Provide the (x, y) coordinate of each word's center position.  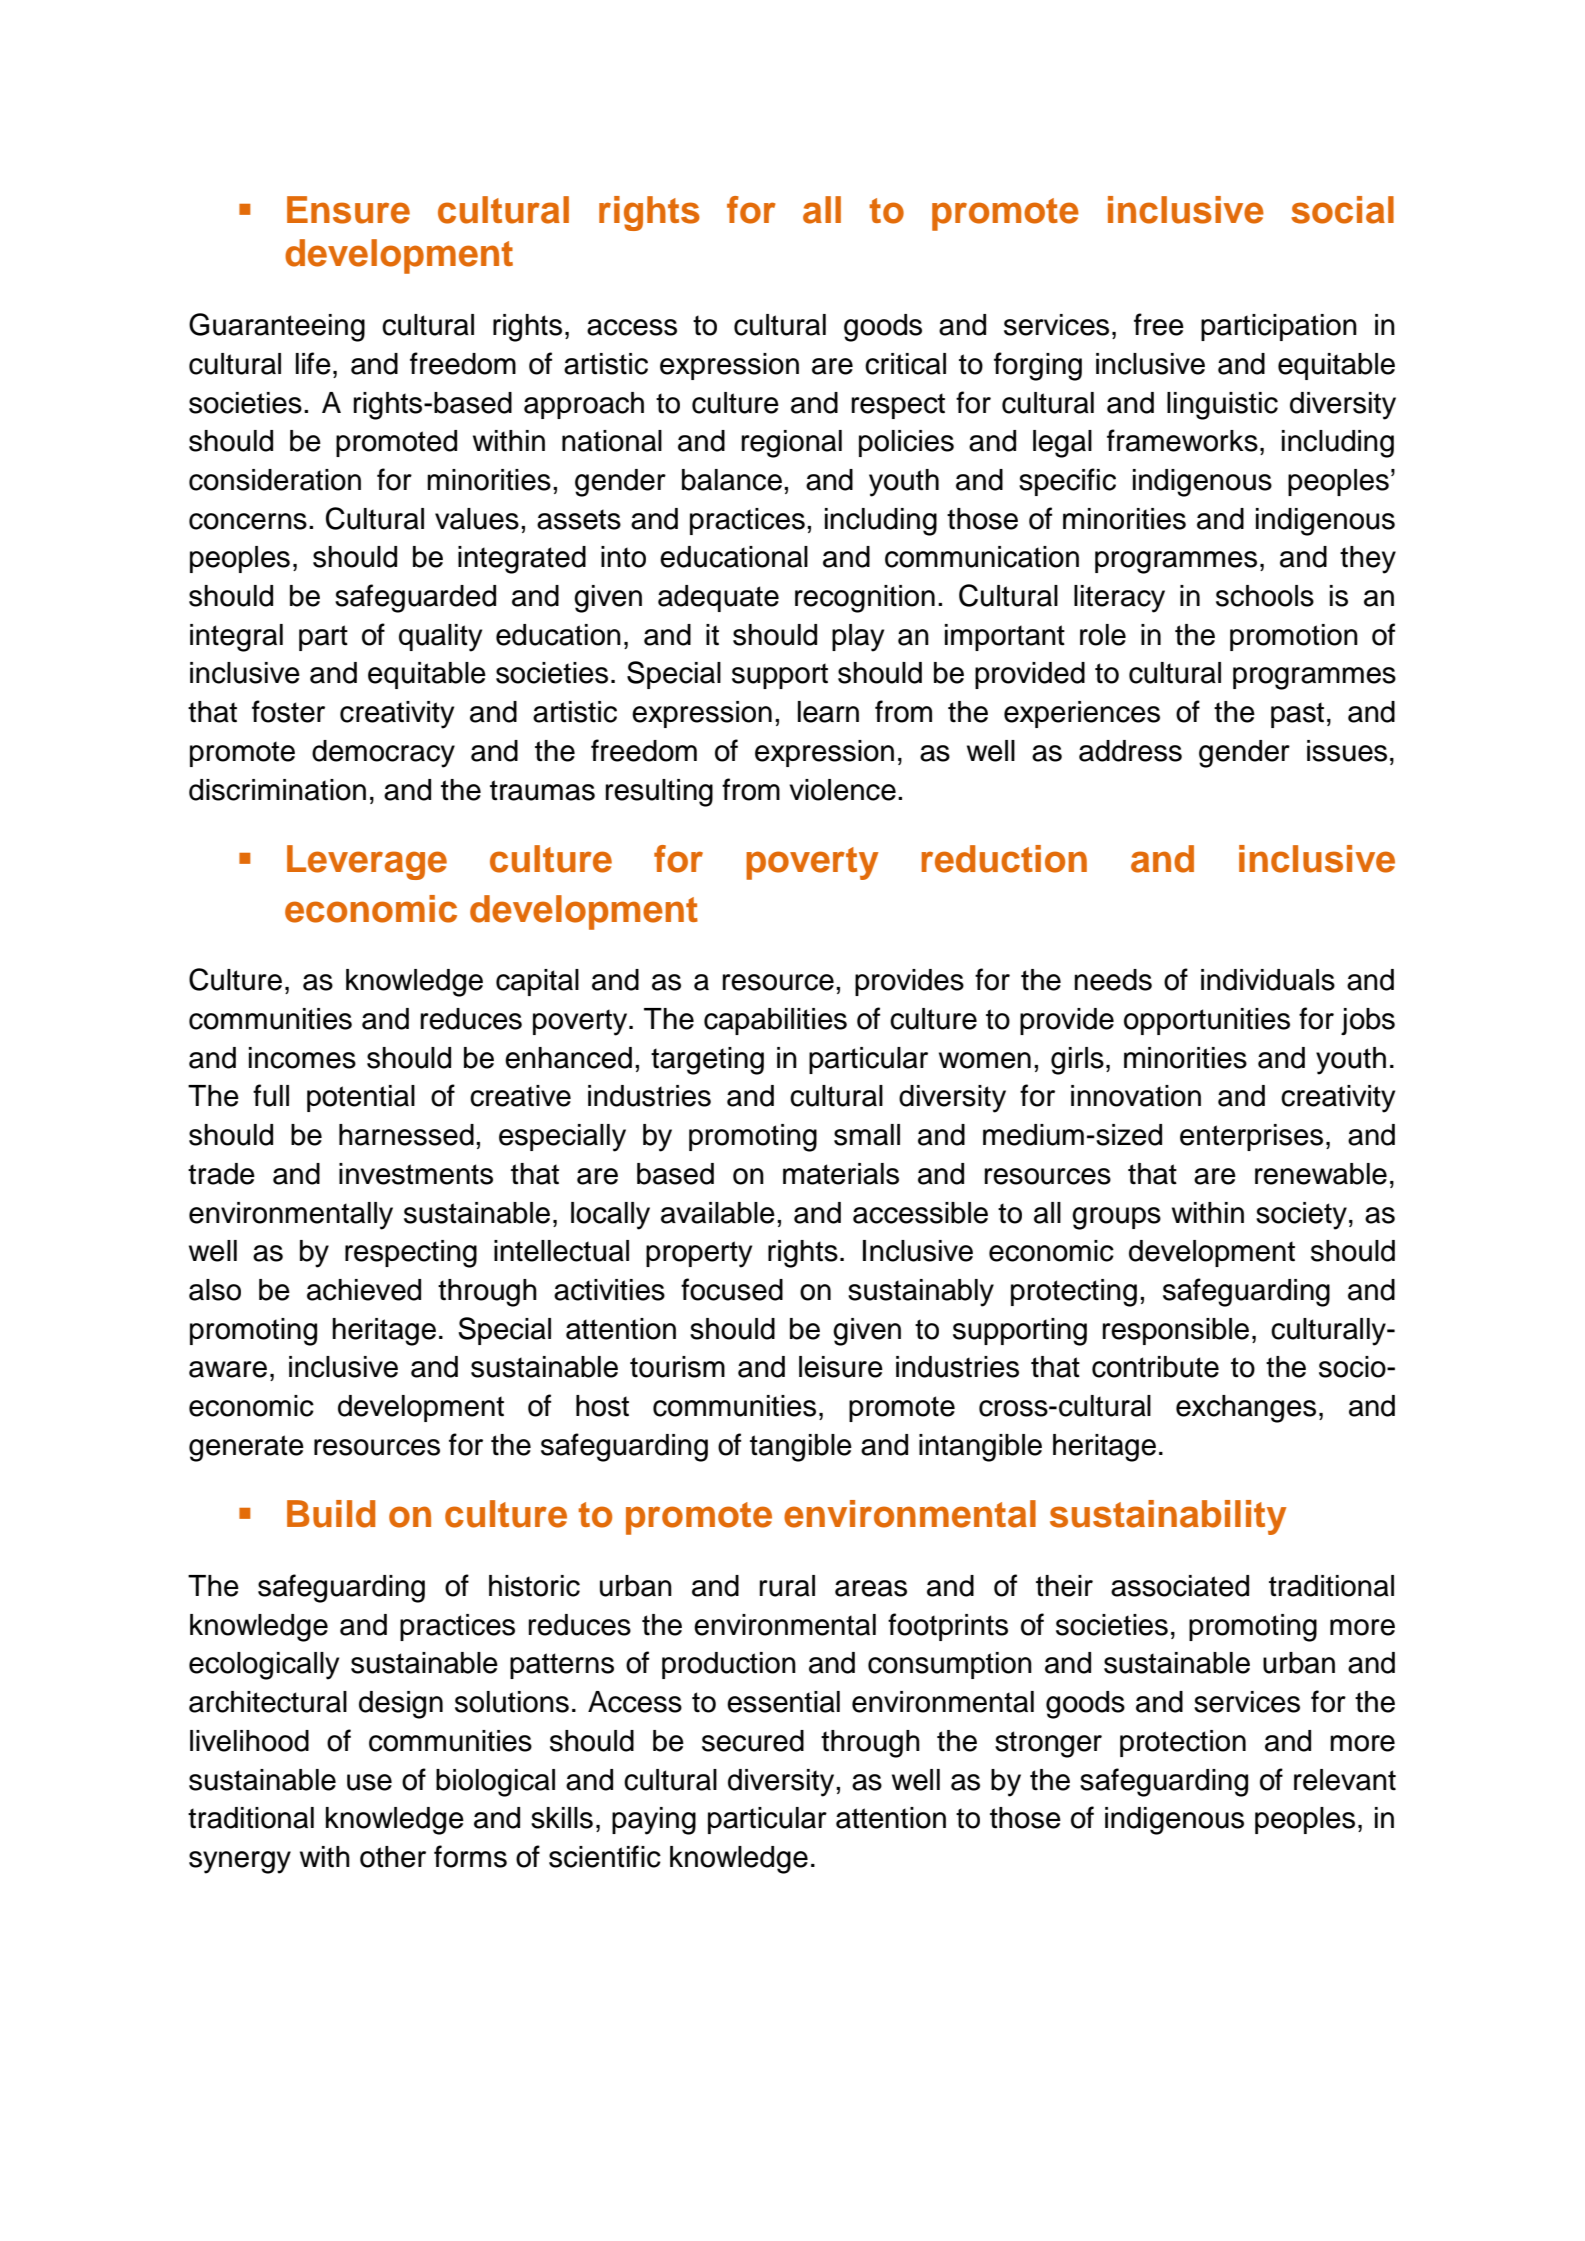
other (393, 1857)
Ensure (348, 210)
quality (440, 638)
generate (246, 1448)
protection (1183, 1743)
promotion (1294, 637)
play (858, 638)
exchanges (1246, 1409)
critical (905, 364)
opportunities (1207, 1021)
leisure (841, 1367)
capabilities (775, 1021)
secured (753, 1741)
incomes (302, 1058)
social (1342, 210)
